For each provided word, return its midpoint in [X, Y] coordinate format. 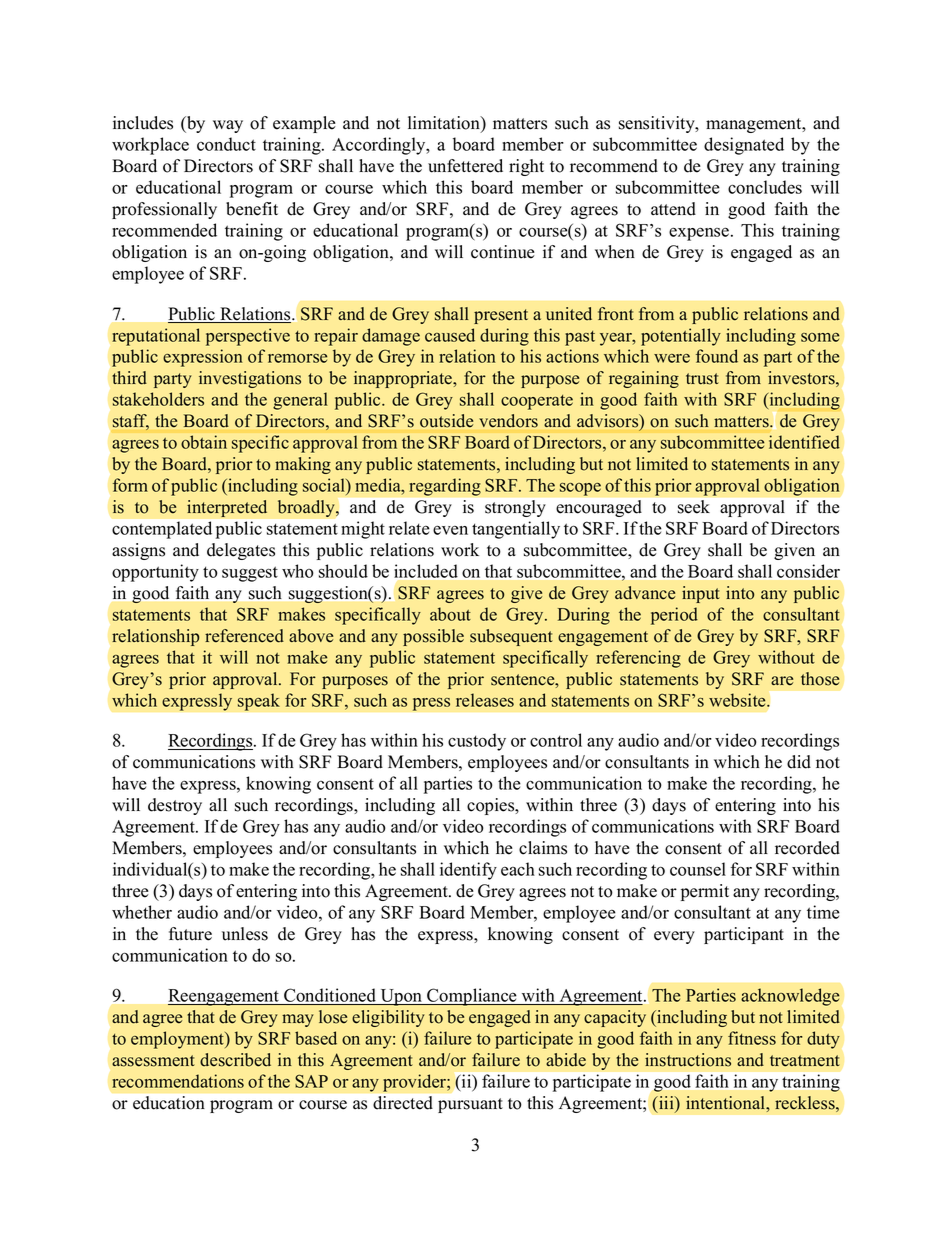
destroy [175, 806]
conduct [226, 144]
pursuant [470, 1105]
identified [804, 442]
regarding [445, 487]
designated [744, 146]
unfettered [465, 166]
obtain [204, 442]
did [799, 762]
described [235, 1060]
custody [477, 742]
